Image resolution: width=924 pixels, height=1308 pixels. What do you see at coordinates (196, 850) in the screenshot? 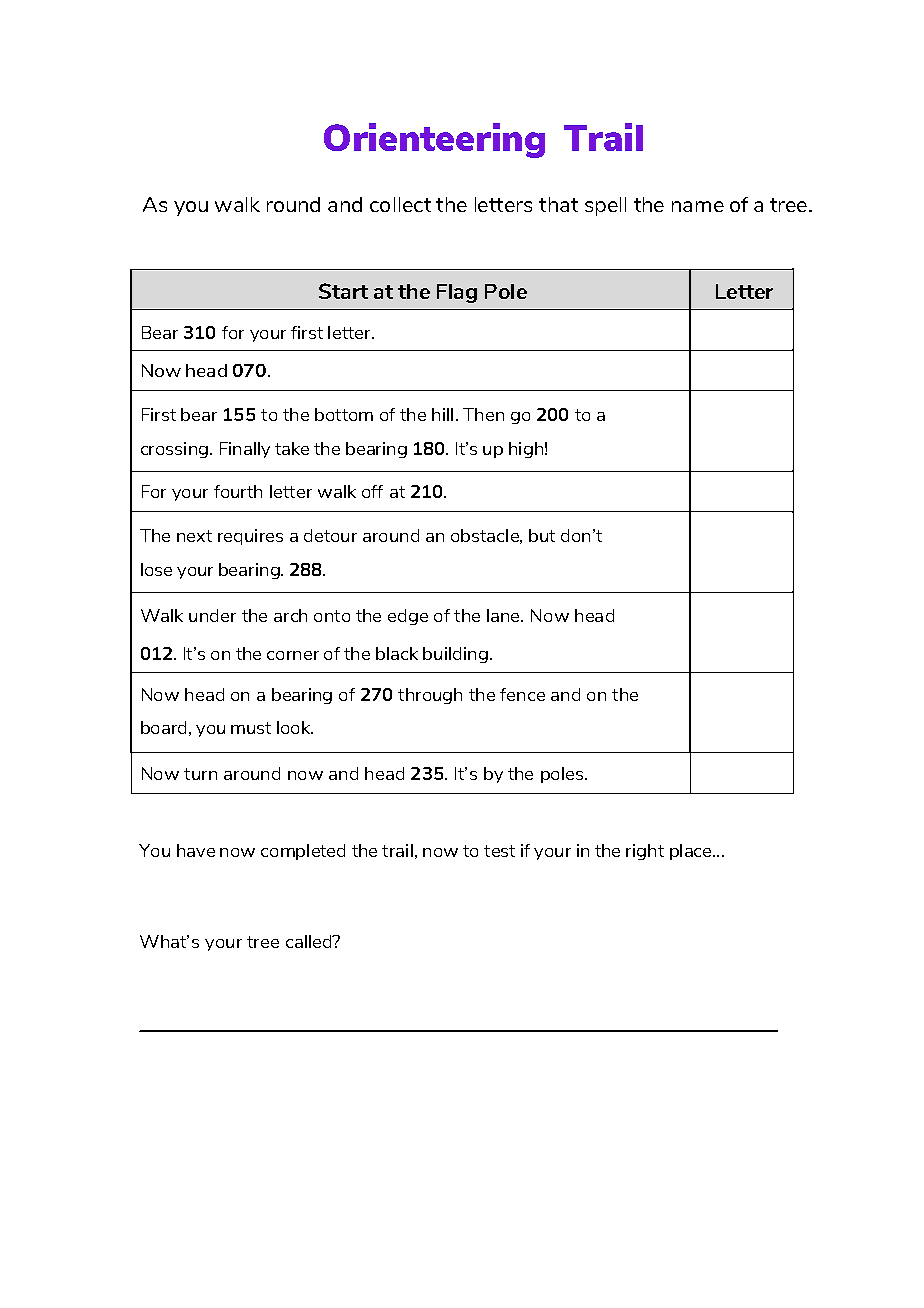
I see `have` at bounding box center [196, 850].
